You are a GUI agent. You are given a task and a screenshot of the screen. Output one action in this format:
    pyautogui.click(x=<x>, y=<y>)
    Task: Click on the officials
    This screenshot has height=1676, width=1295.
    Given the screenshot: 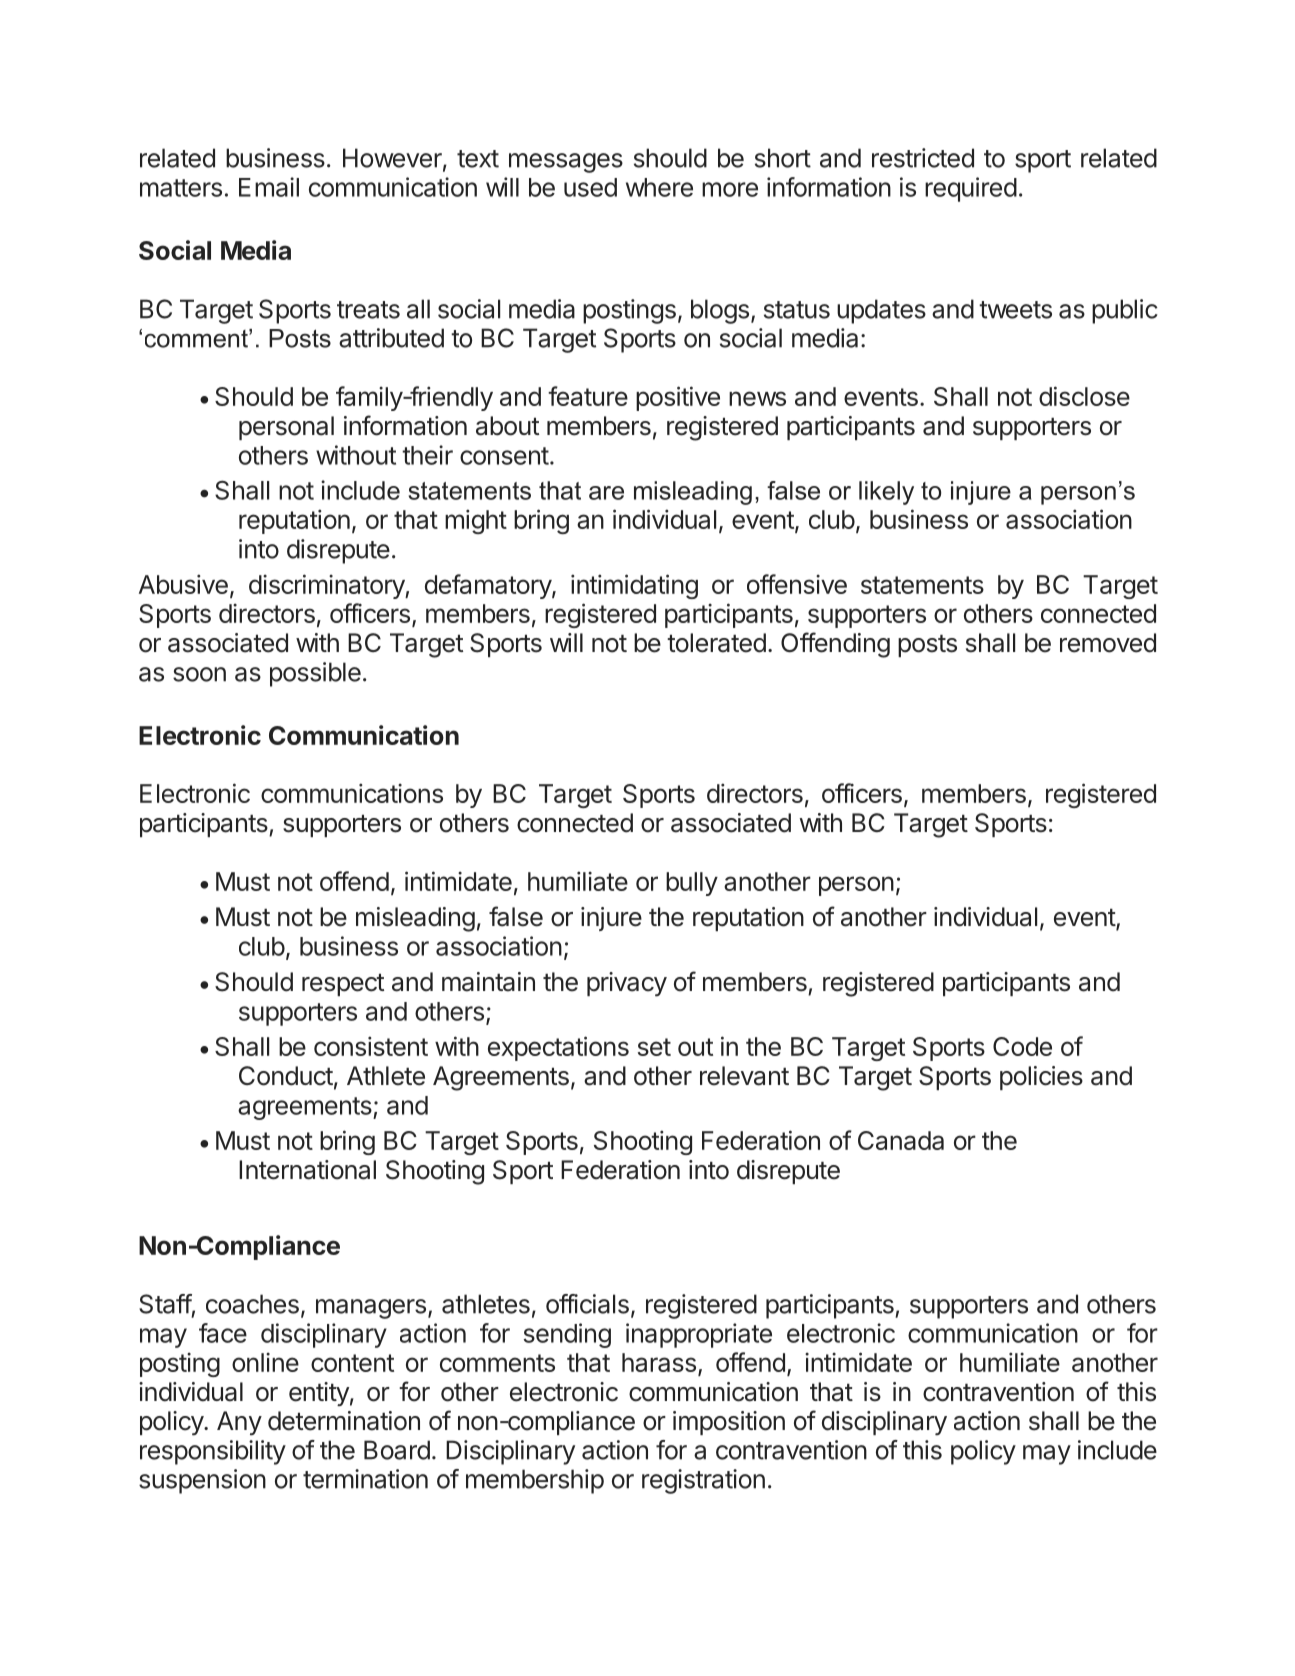 What is the action you would take?
    pyautogui.click(x=587, y=1304)
